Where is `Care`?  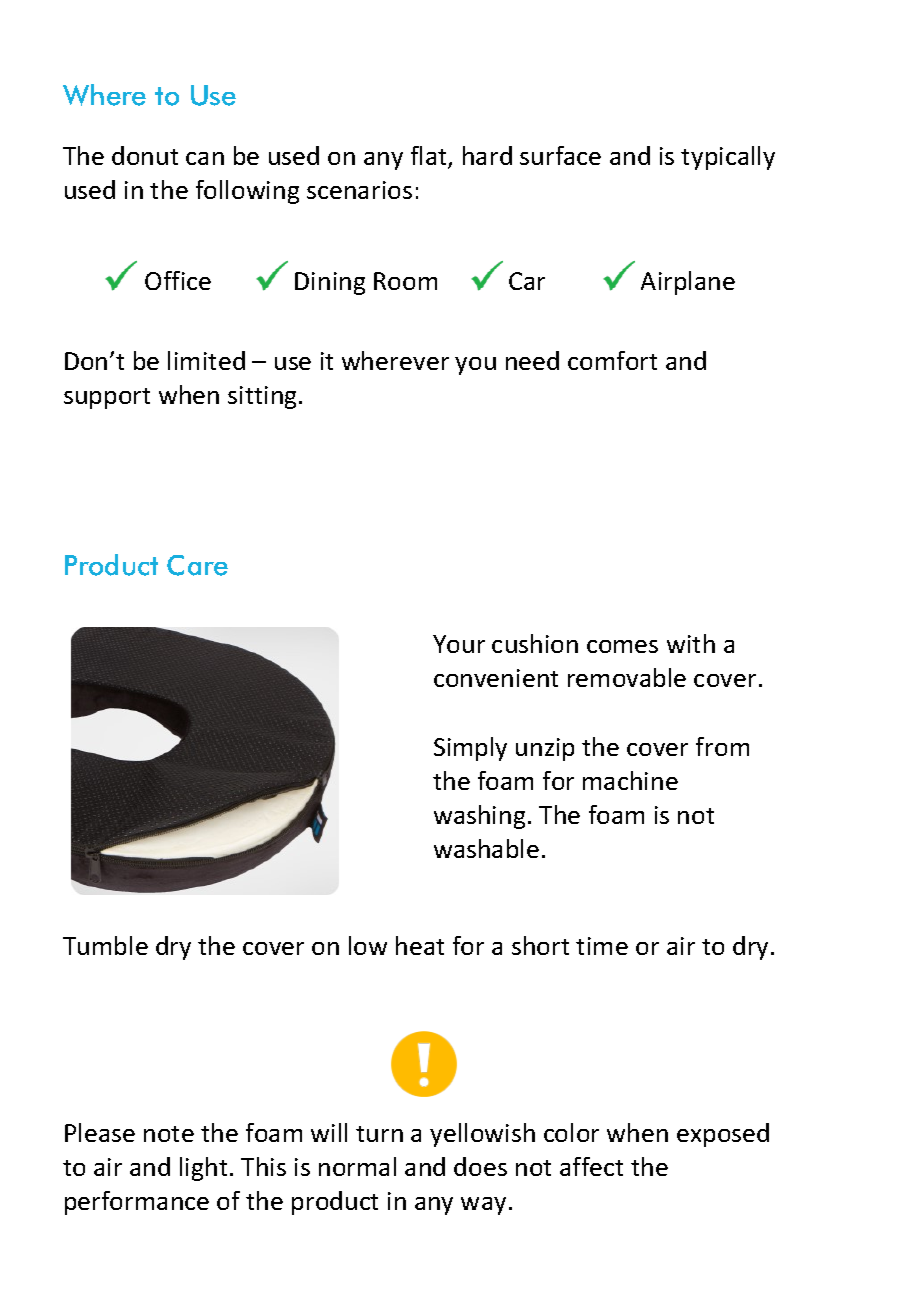 Care is located at coordinates (197, 565).
